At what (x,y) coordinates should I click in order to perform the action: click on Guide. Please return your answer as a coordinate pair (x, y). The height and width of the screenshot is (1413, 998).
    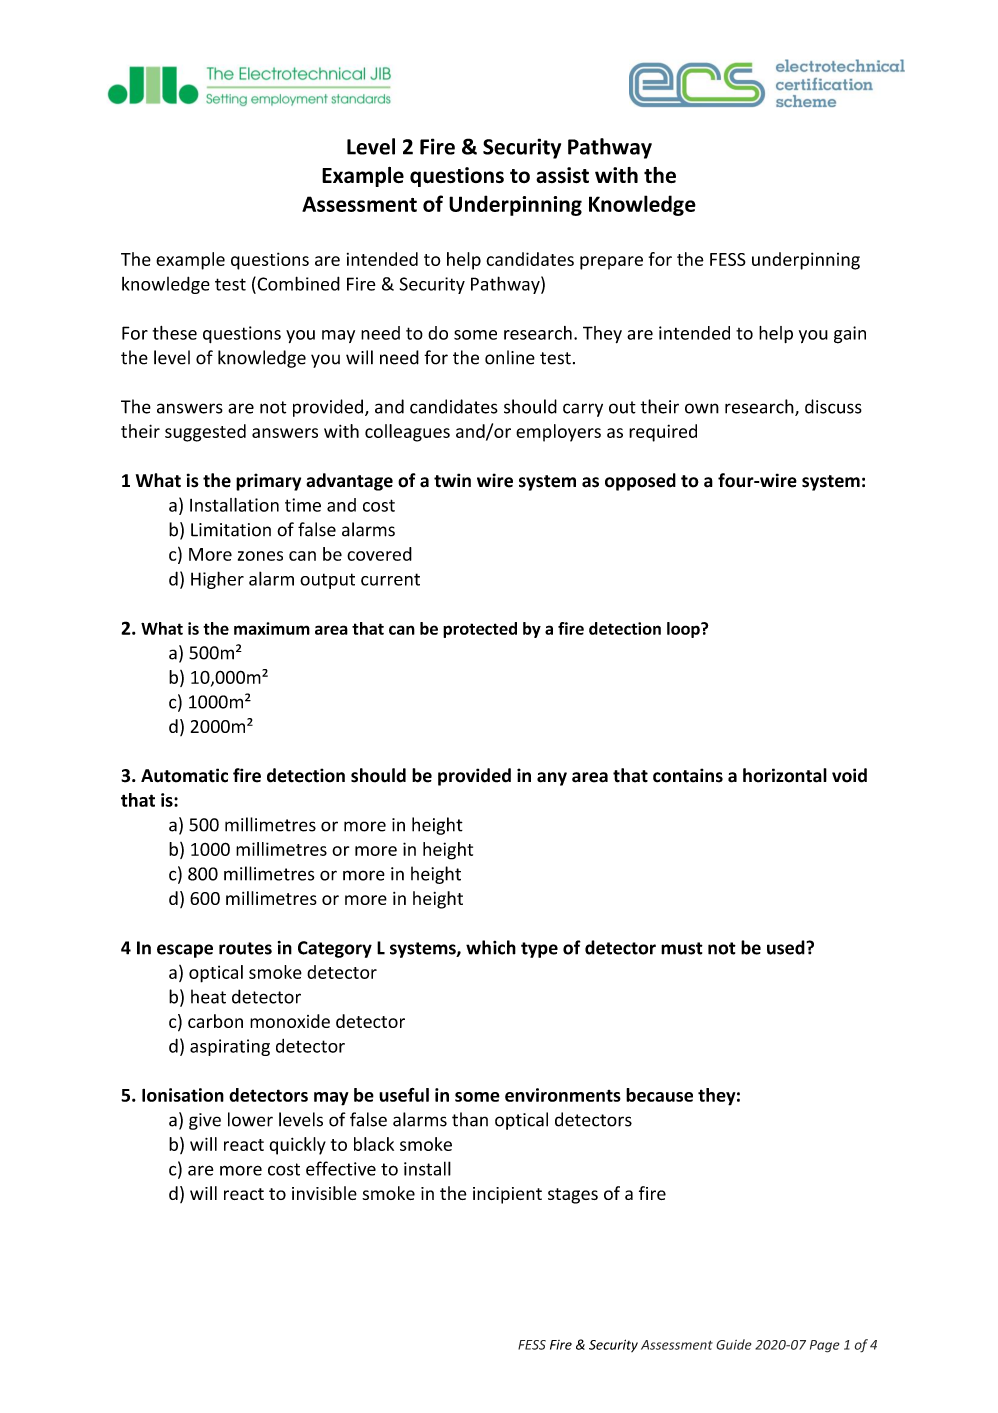
    Looking at the image, I should click on (734, 1344).
